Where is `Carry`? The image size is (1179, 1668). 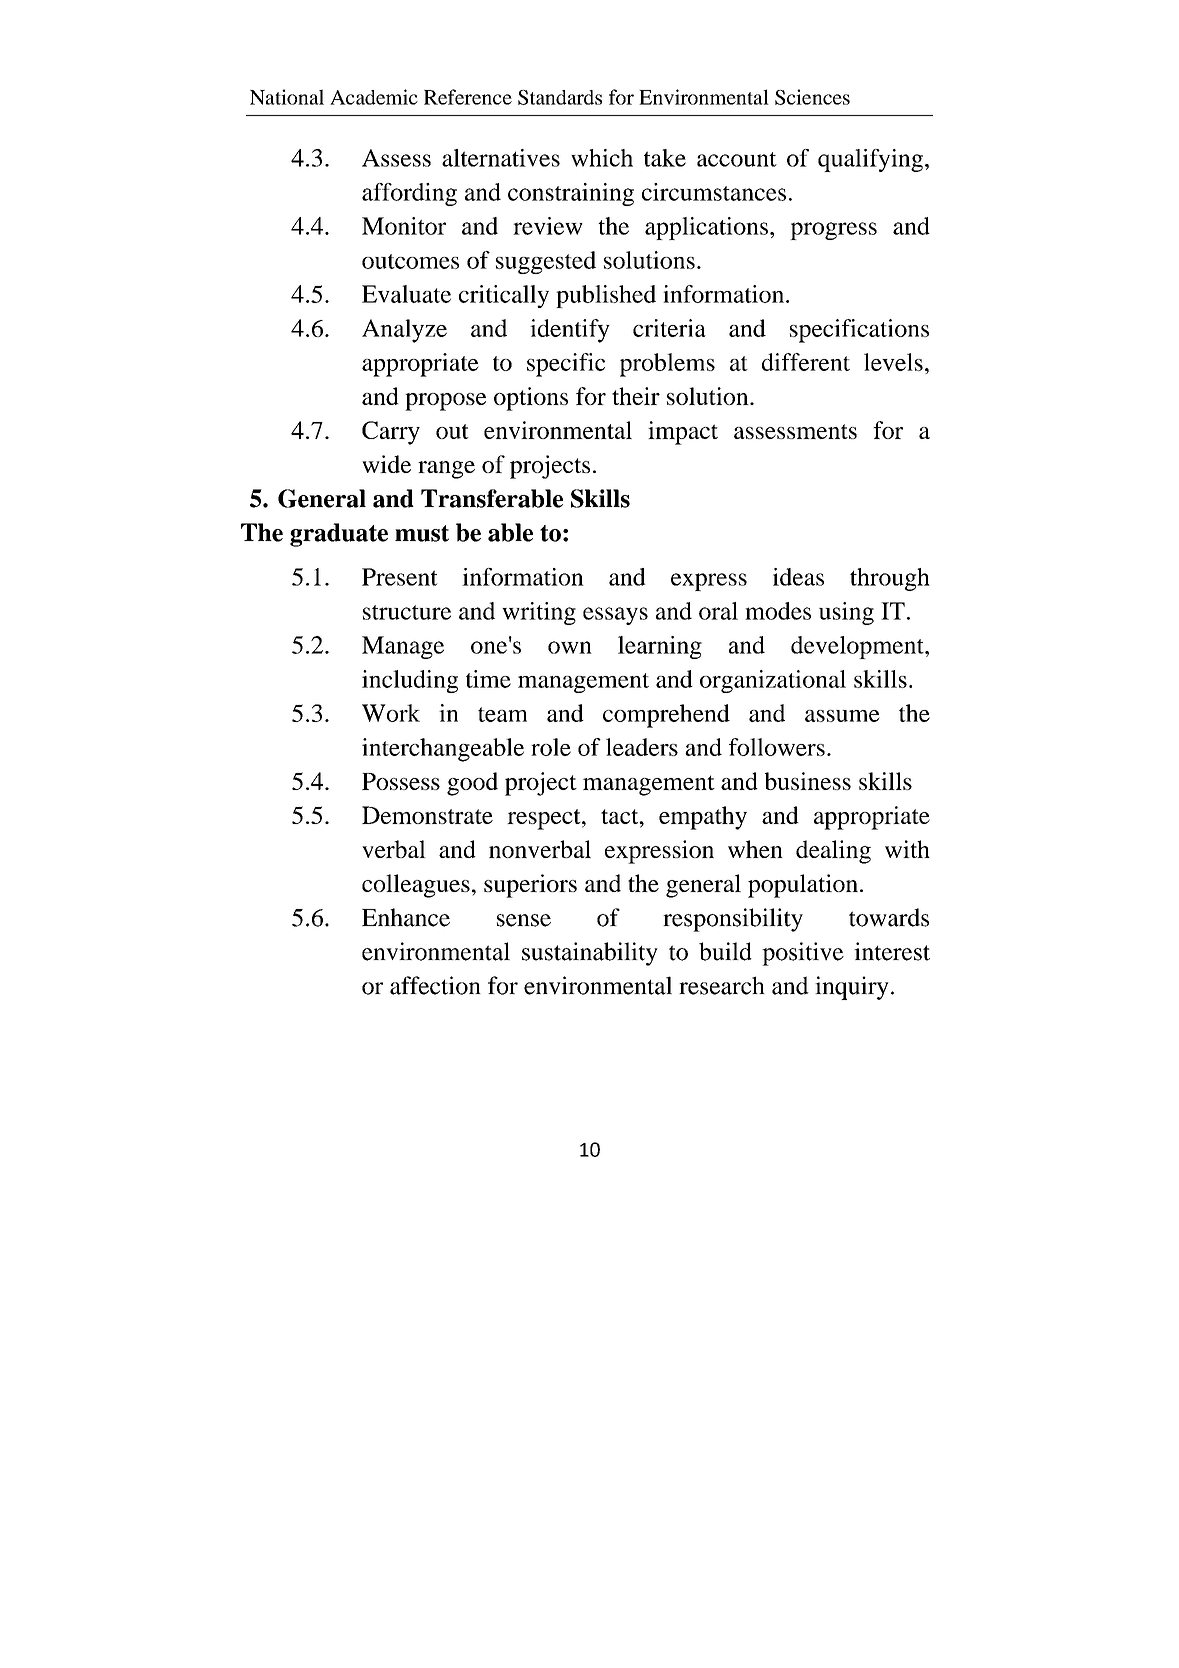 Carry is located at coordinates (391, 433).
